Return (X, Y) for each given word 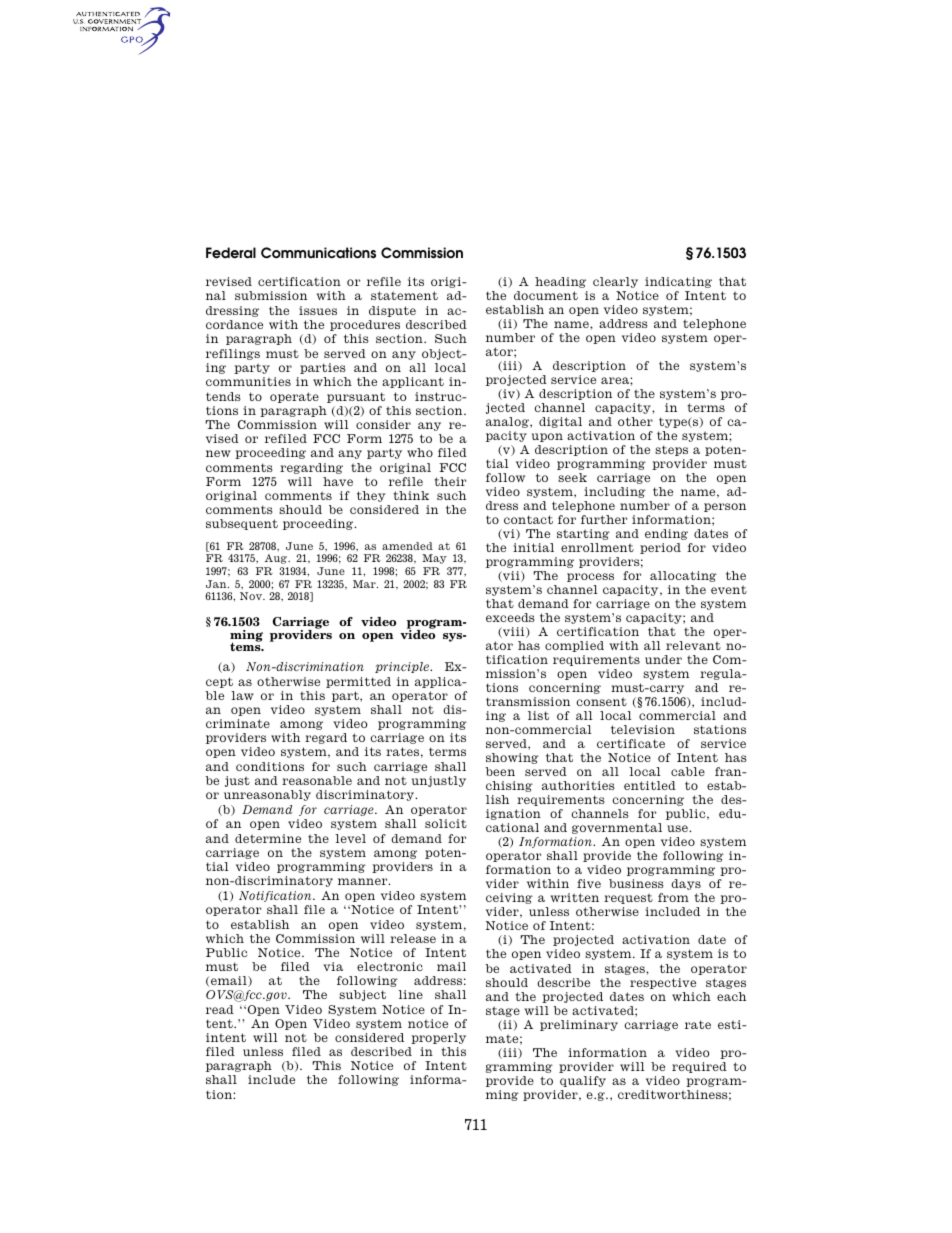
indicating (678, 282)
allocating (683, 576)
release (413, 938)
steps (671, 450)
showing (512, 758)
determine (268, 838)
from (673, 897)
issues (318, 310)
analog (508, 422)
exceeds (510, 617)
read (220, 1009)
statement (404, 295)
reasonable (317, 780)
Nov (252, 596)
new (218, 453)
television (643, 729)
